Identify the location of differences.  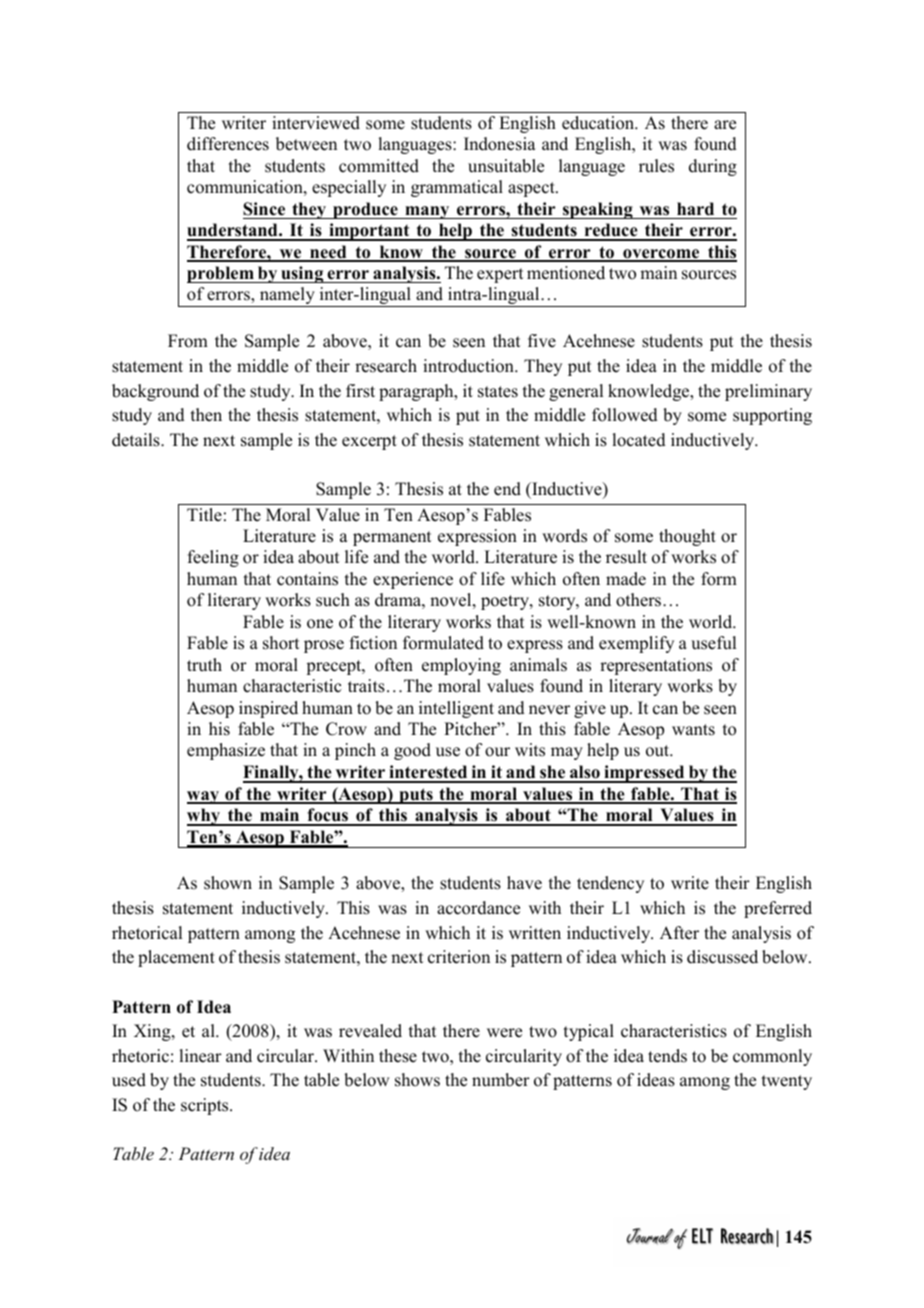
(228, 144).
